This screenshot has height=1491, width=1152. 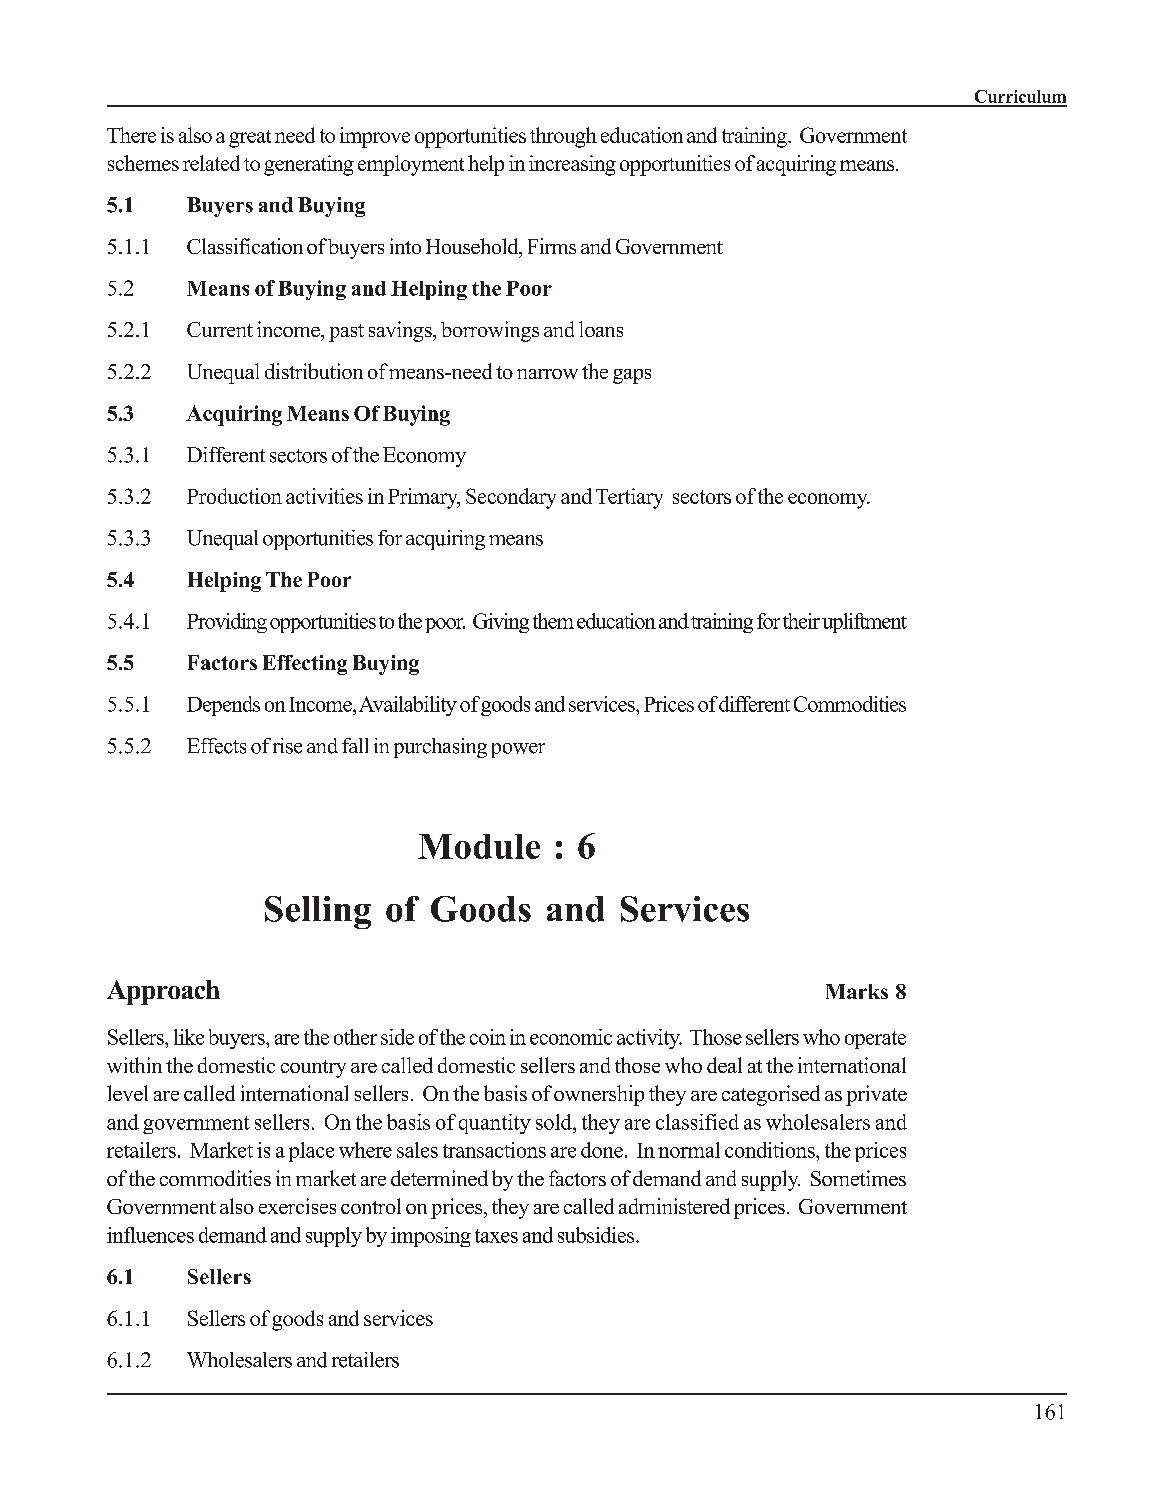 What do you see at coordinates (211, 163) in the screenshot?
I see `related` at bounding box center [211, 163].
